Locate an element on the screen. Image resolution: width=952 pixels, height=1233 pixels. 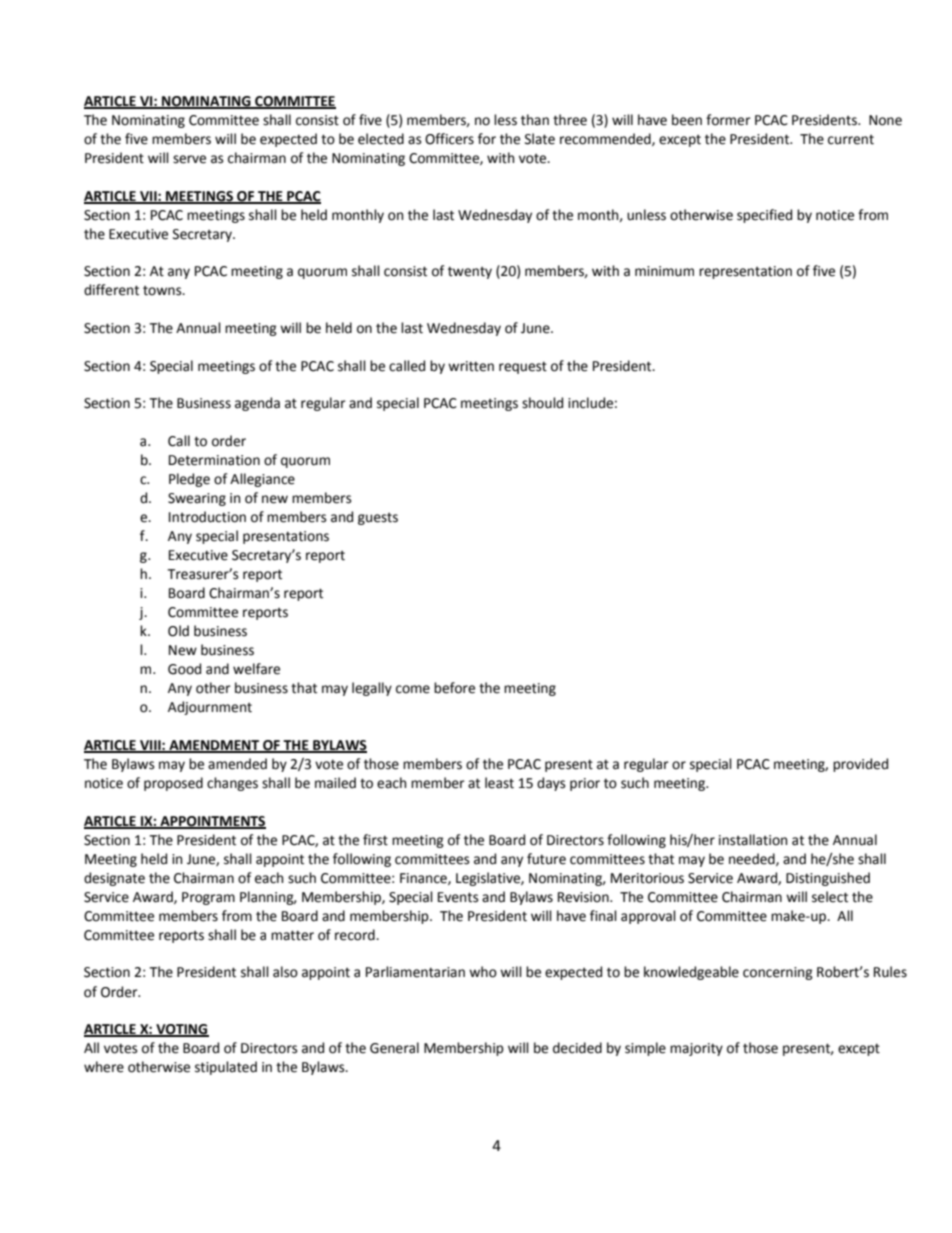
VOTING is located at coordinates (181, 1030).
